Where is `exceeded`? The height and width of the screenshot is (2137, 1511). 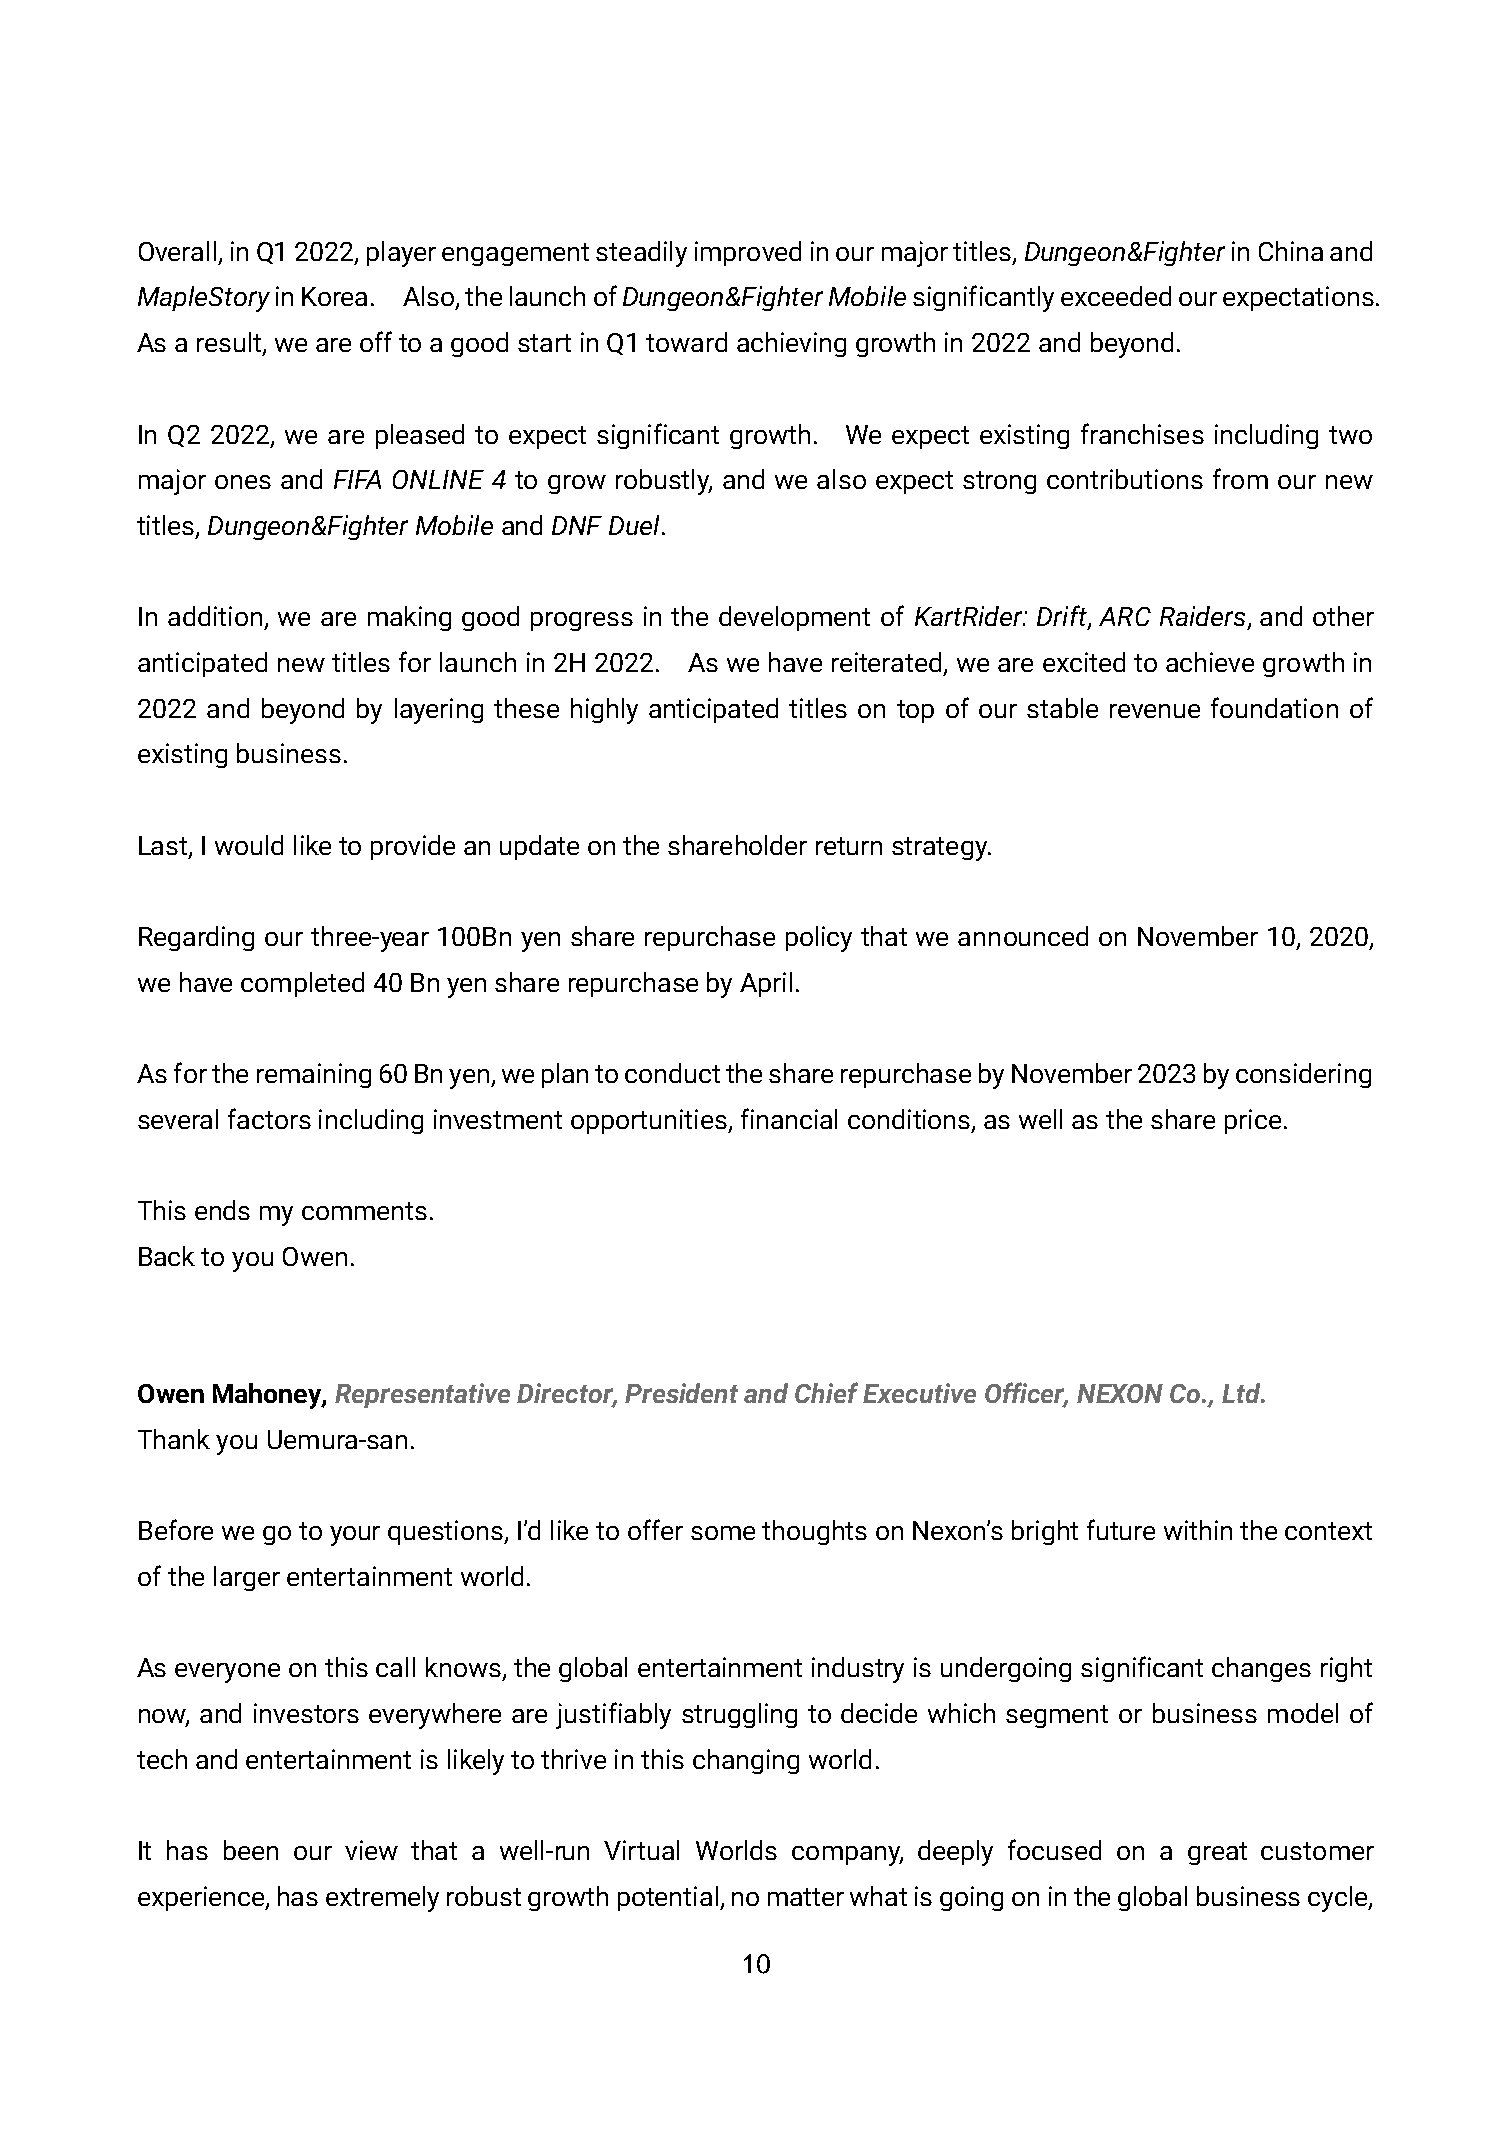
exceeded is located at coordinates (1116, 296).
